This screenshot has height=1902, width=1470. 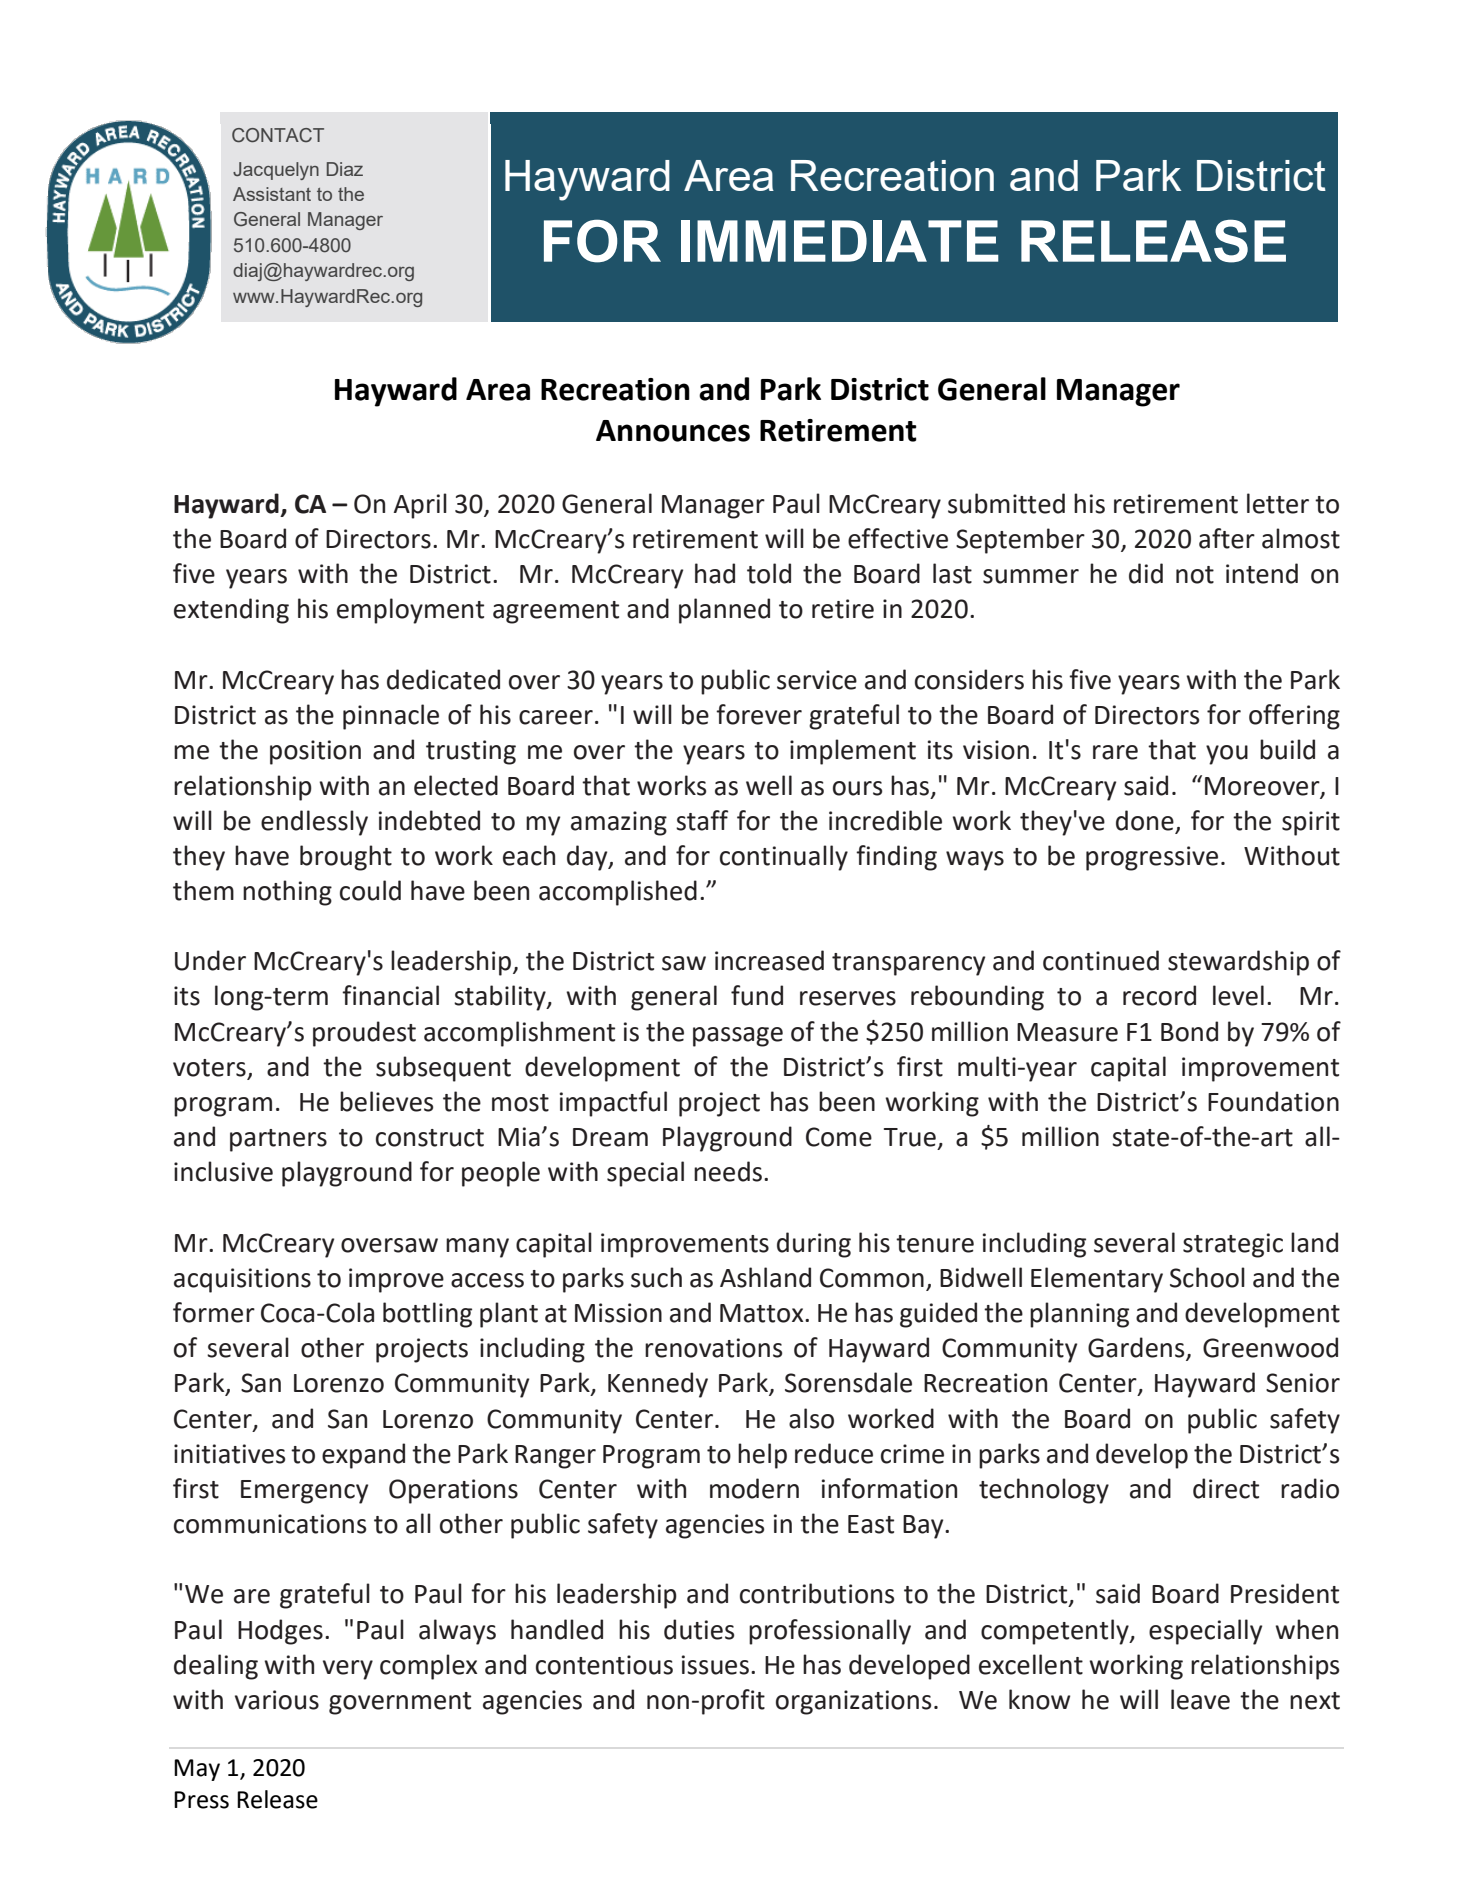 I want to click on during, so click(x=814, y=1245).
